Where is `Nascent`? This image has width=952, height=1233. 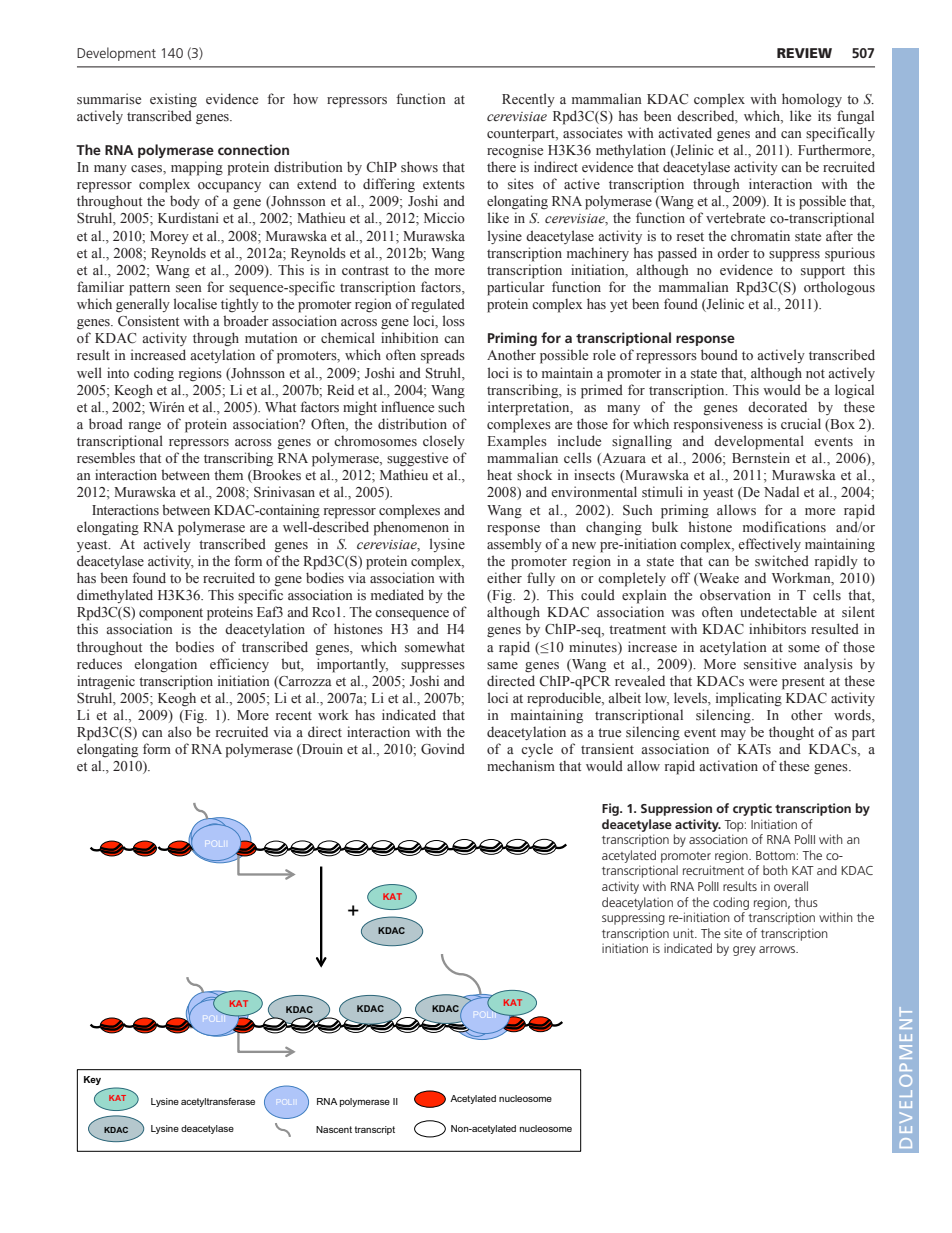 Nascent is located at coordinates (334, 1129).
